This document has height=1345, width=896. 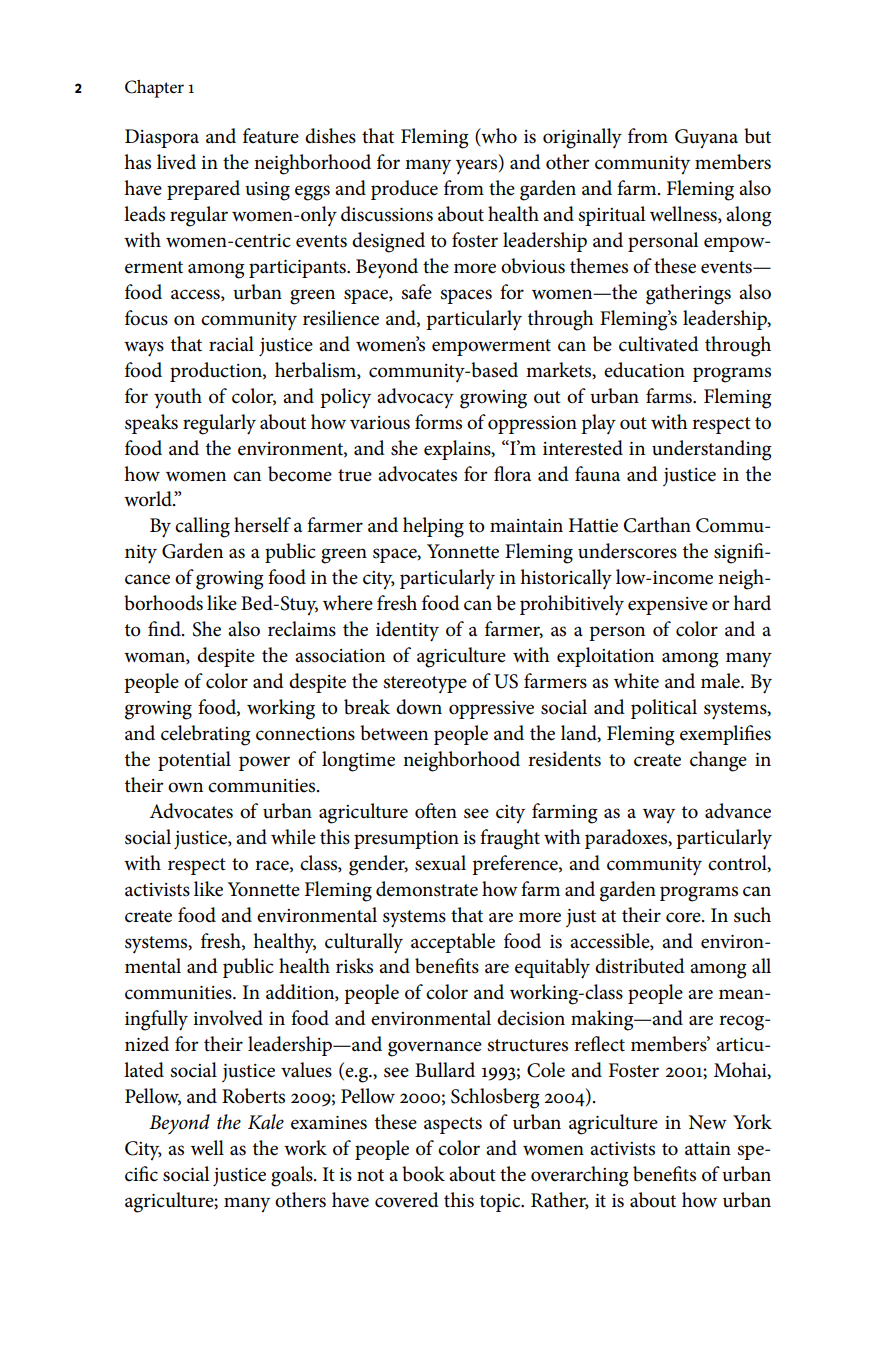 What do you see at coordinates (423, 1174) in the document?
I see `book` at bounding box center [423, 1174].
